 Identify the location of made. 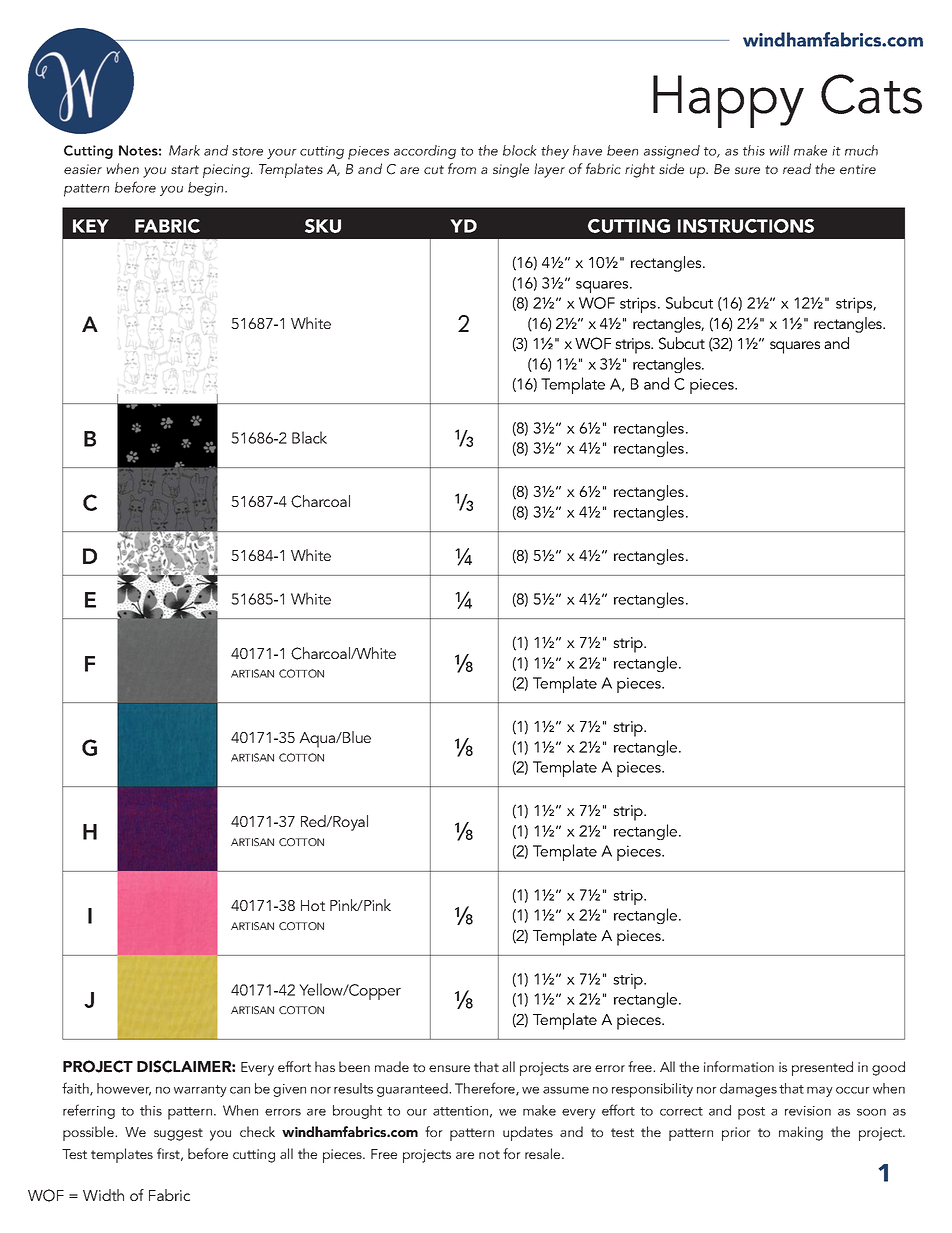
(392, 1066).
